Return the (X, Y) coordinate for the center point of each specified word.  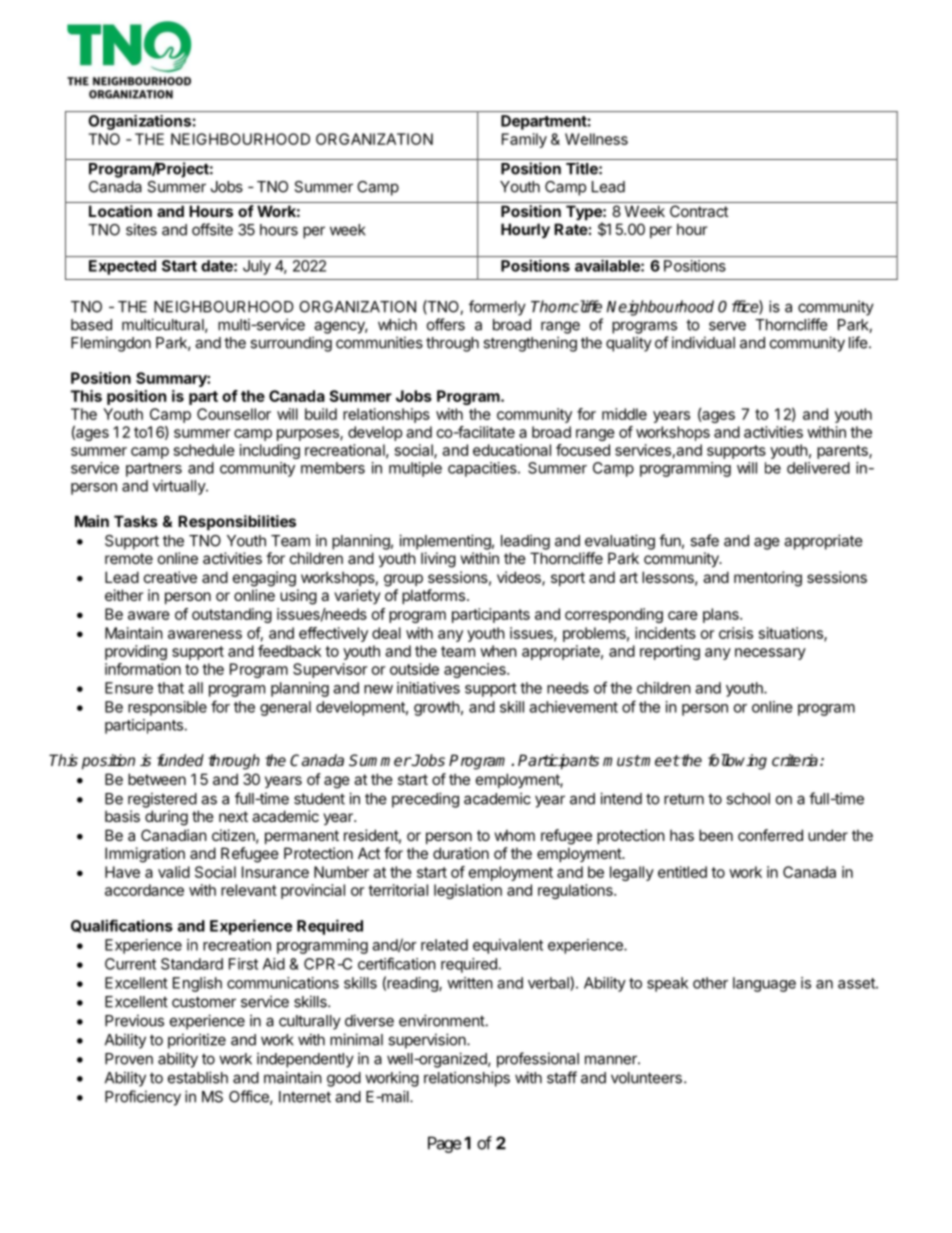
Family (524, 140)
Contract (699, 211)
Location (120, 211)
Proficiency (143, 1098)
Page (444, 1144)
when (498, 651)
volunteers (646, 1078)
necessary (770, 654)
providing (136, 652)
